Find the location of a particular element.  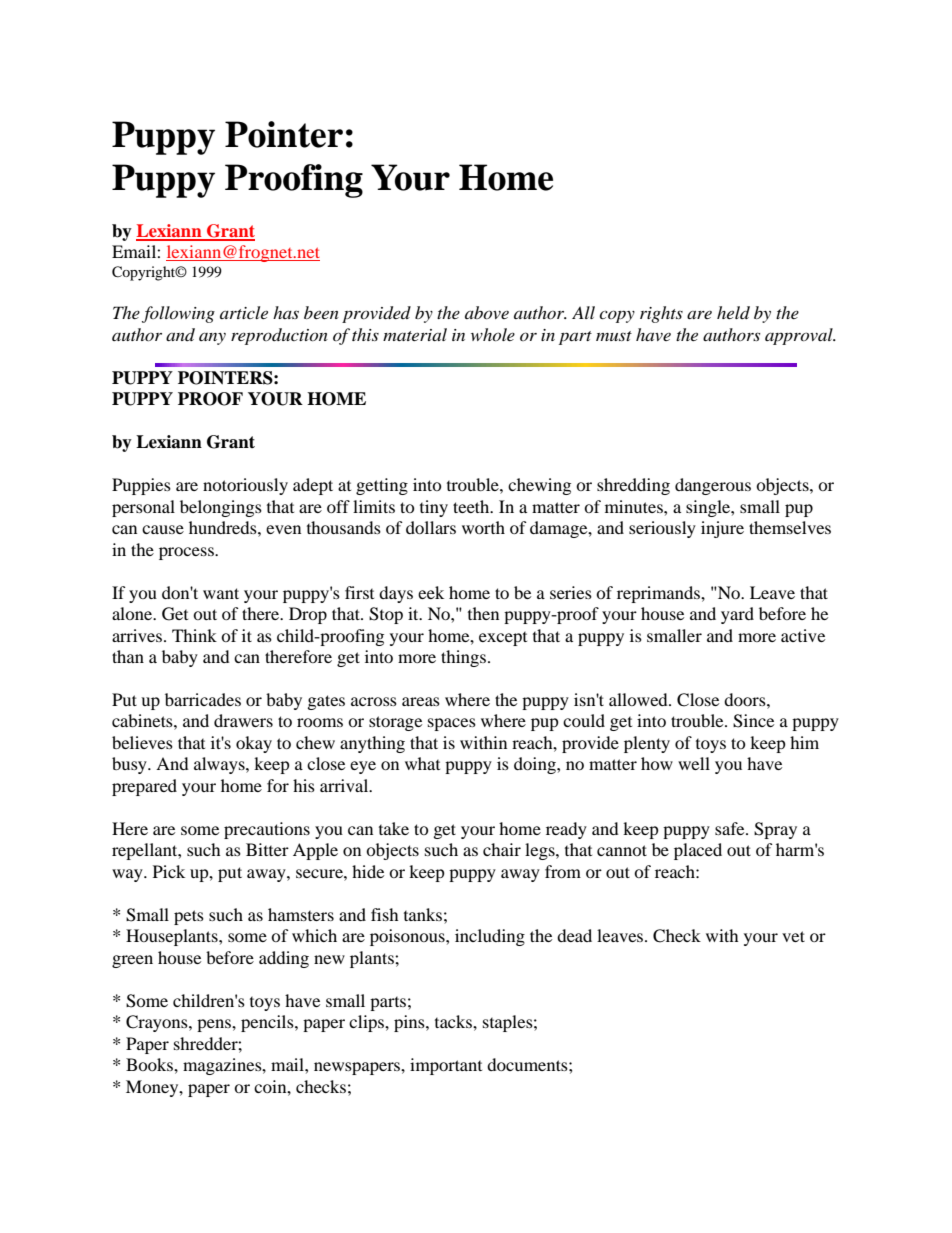

held is located at coordinates (733, 312).
